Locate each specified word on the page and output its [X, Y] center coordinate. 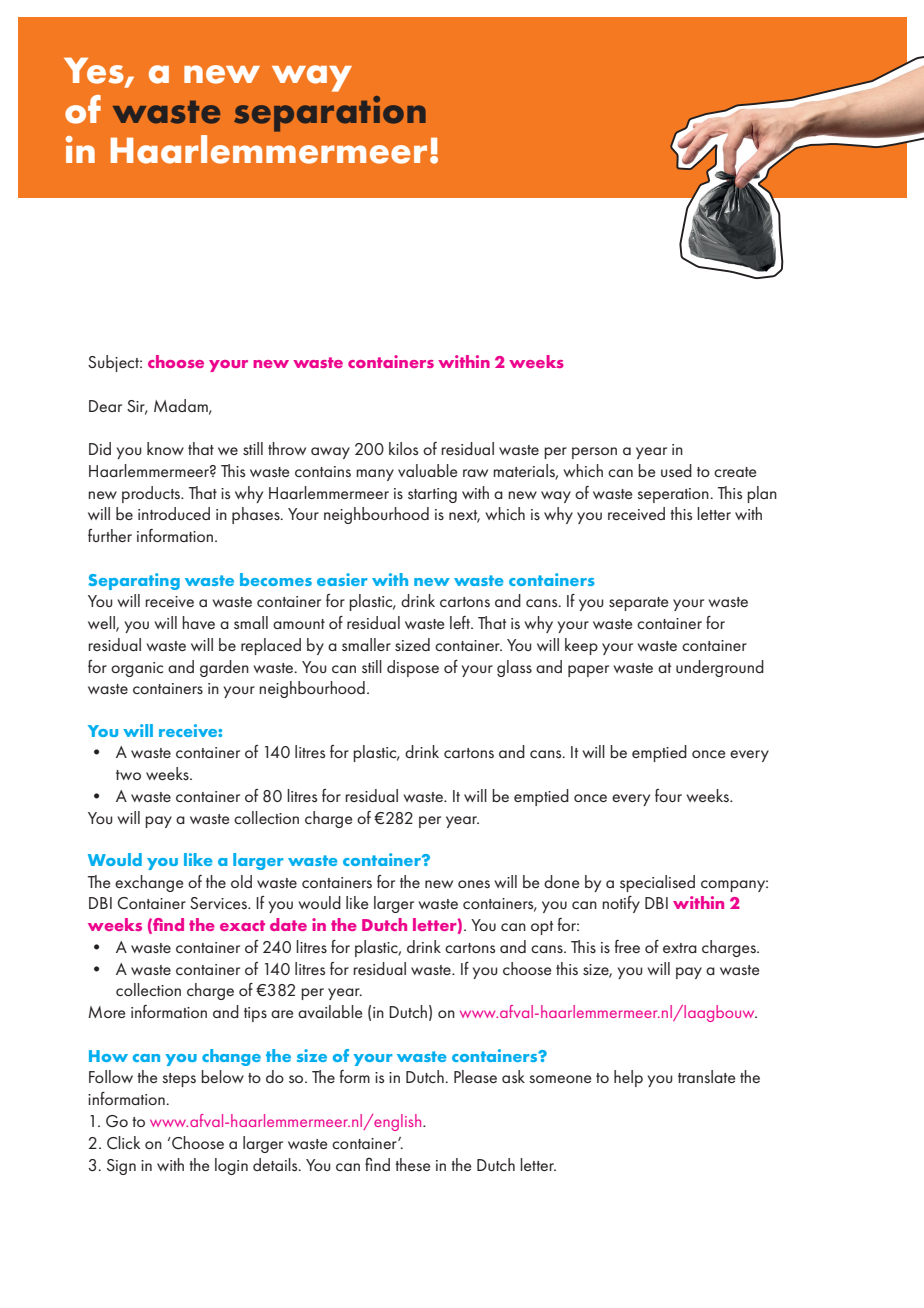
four [668, 795]
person [594, 453]
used [676, 470]
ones [474, 884]
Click [123, 1143]
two [128, 775]
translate [706, 1076]
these [412, 1164]
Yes [95, 71]
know [165, 448]
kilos [403, 448]
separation [330, 114]
